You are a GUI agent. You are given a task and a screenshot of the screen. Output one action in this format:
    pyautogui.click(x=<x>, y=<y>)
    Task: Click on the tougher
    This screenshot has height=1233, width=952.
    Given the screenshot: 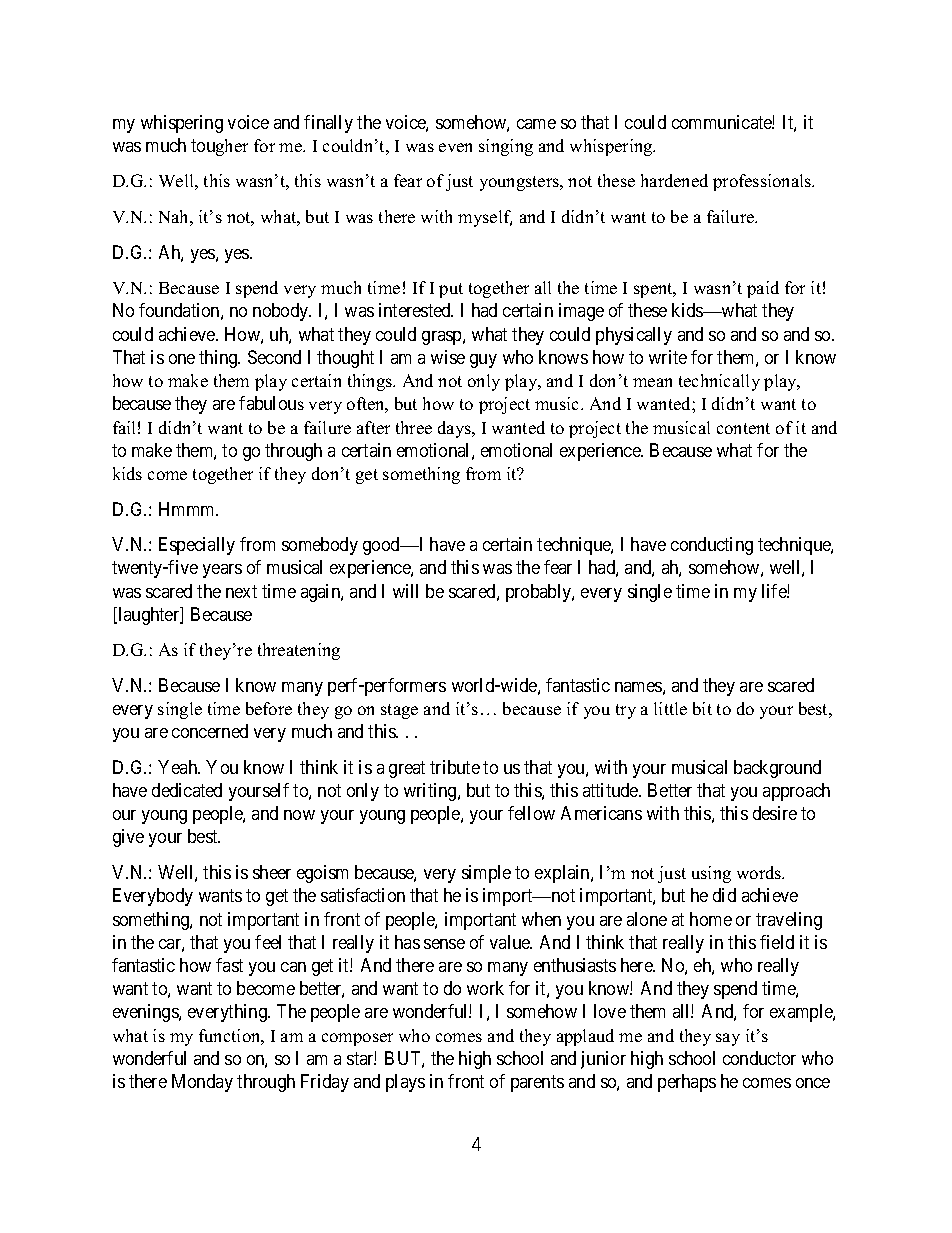 What is the action you would take?
    pyautogui.click(x=219, y=147)
